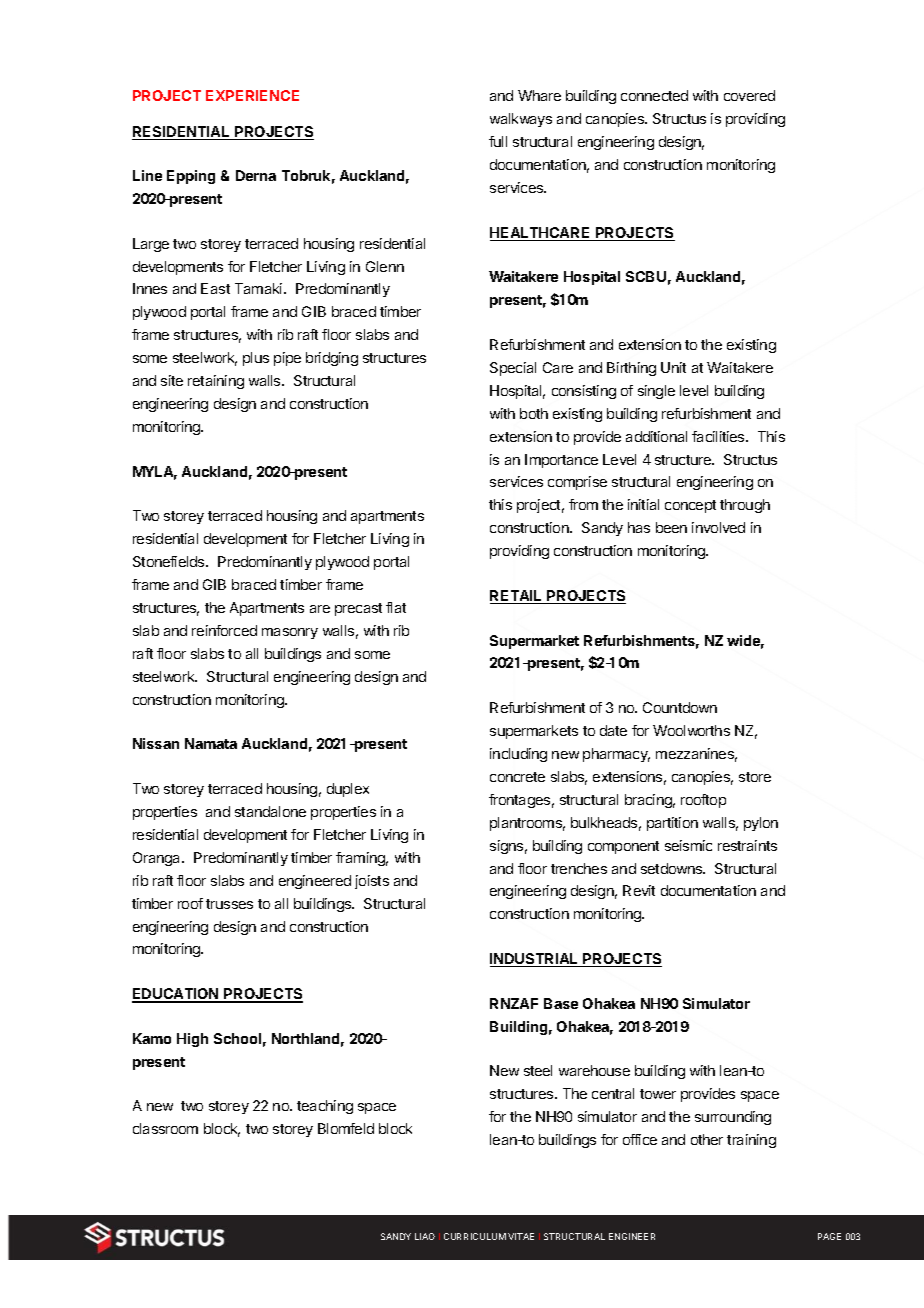 The image size is (924, 1308). Describe the element at coordinates (517, 777) in the image. I see `concrete` at that location.
